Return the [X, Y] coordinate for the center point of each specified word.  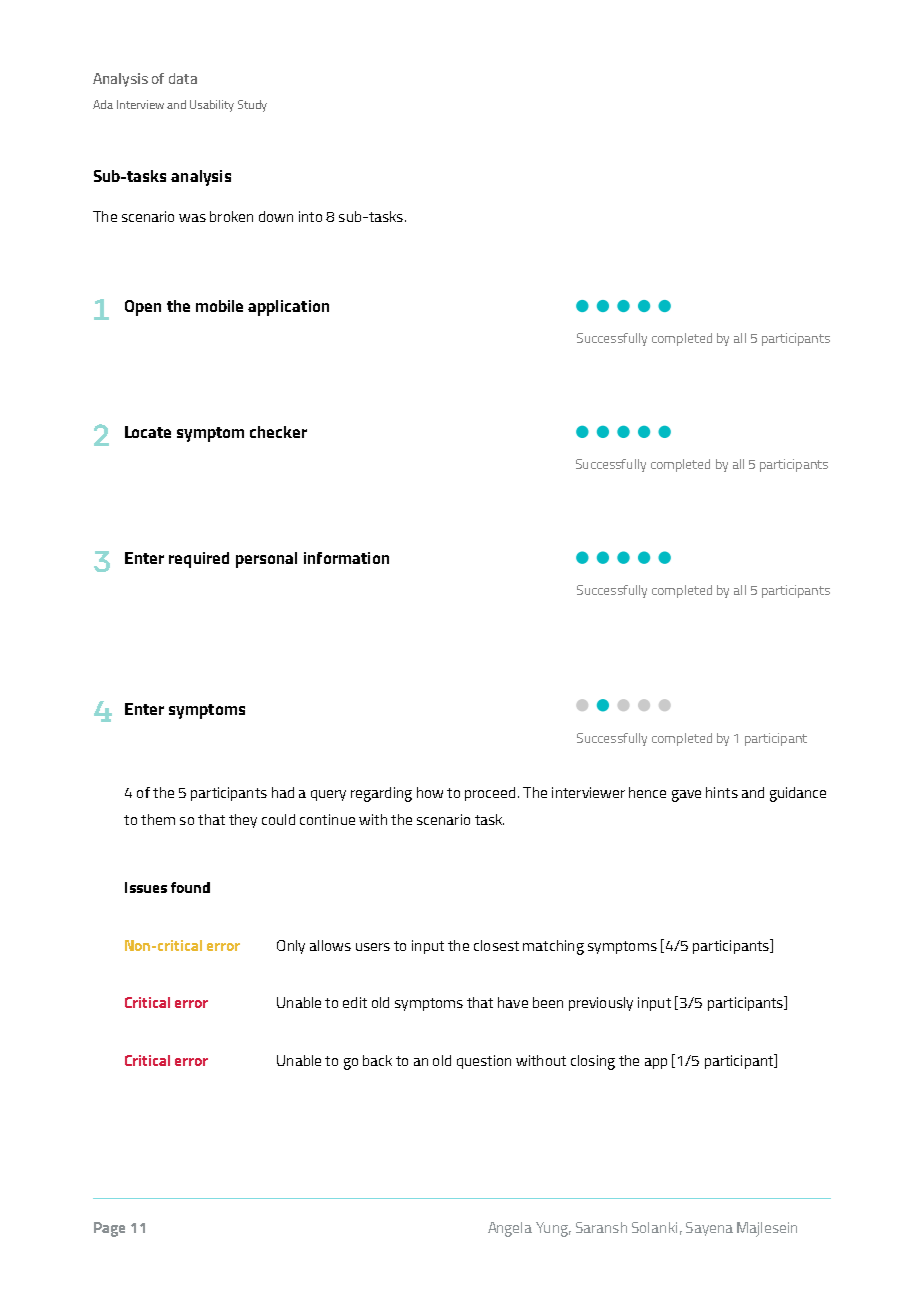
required [199, 560]
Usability [212, 106]
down [276, 216]
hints [722, 792]
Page [109, 1229]
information [346, 558]
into [310, 216]
